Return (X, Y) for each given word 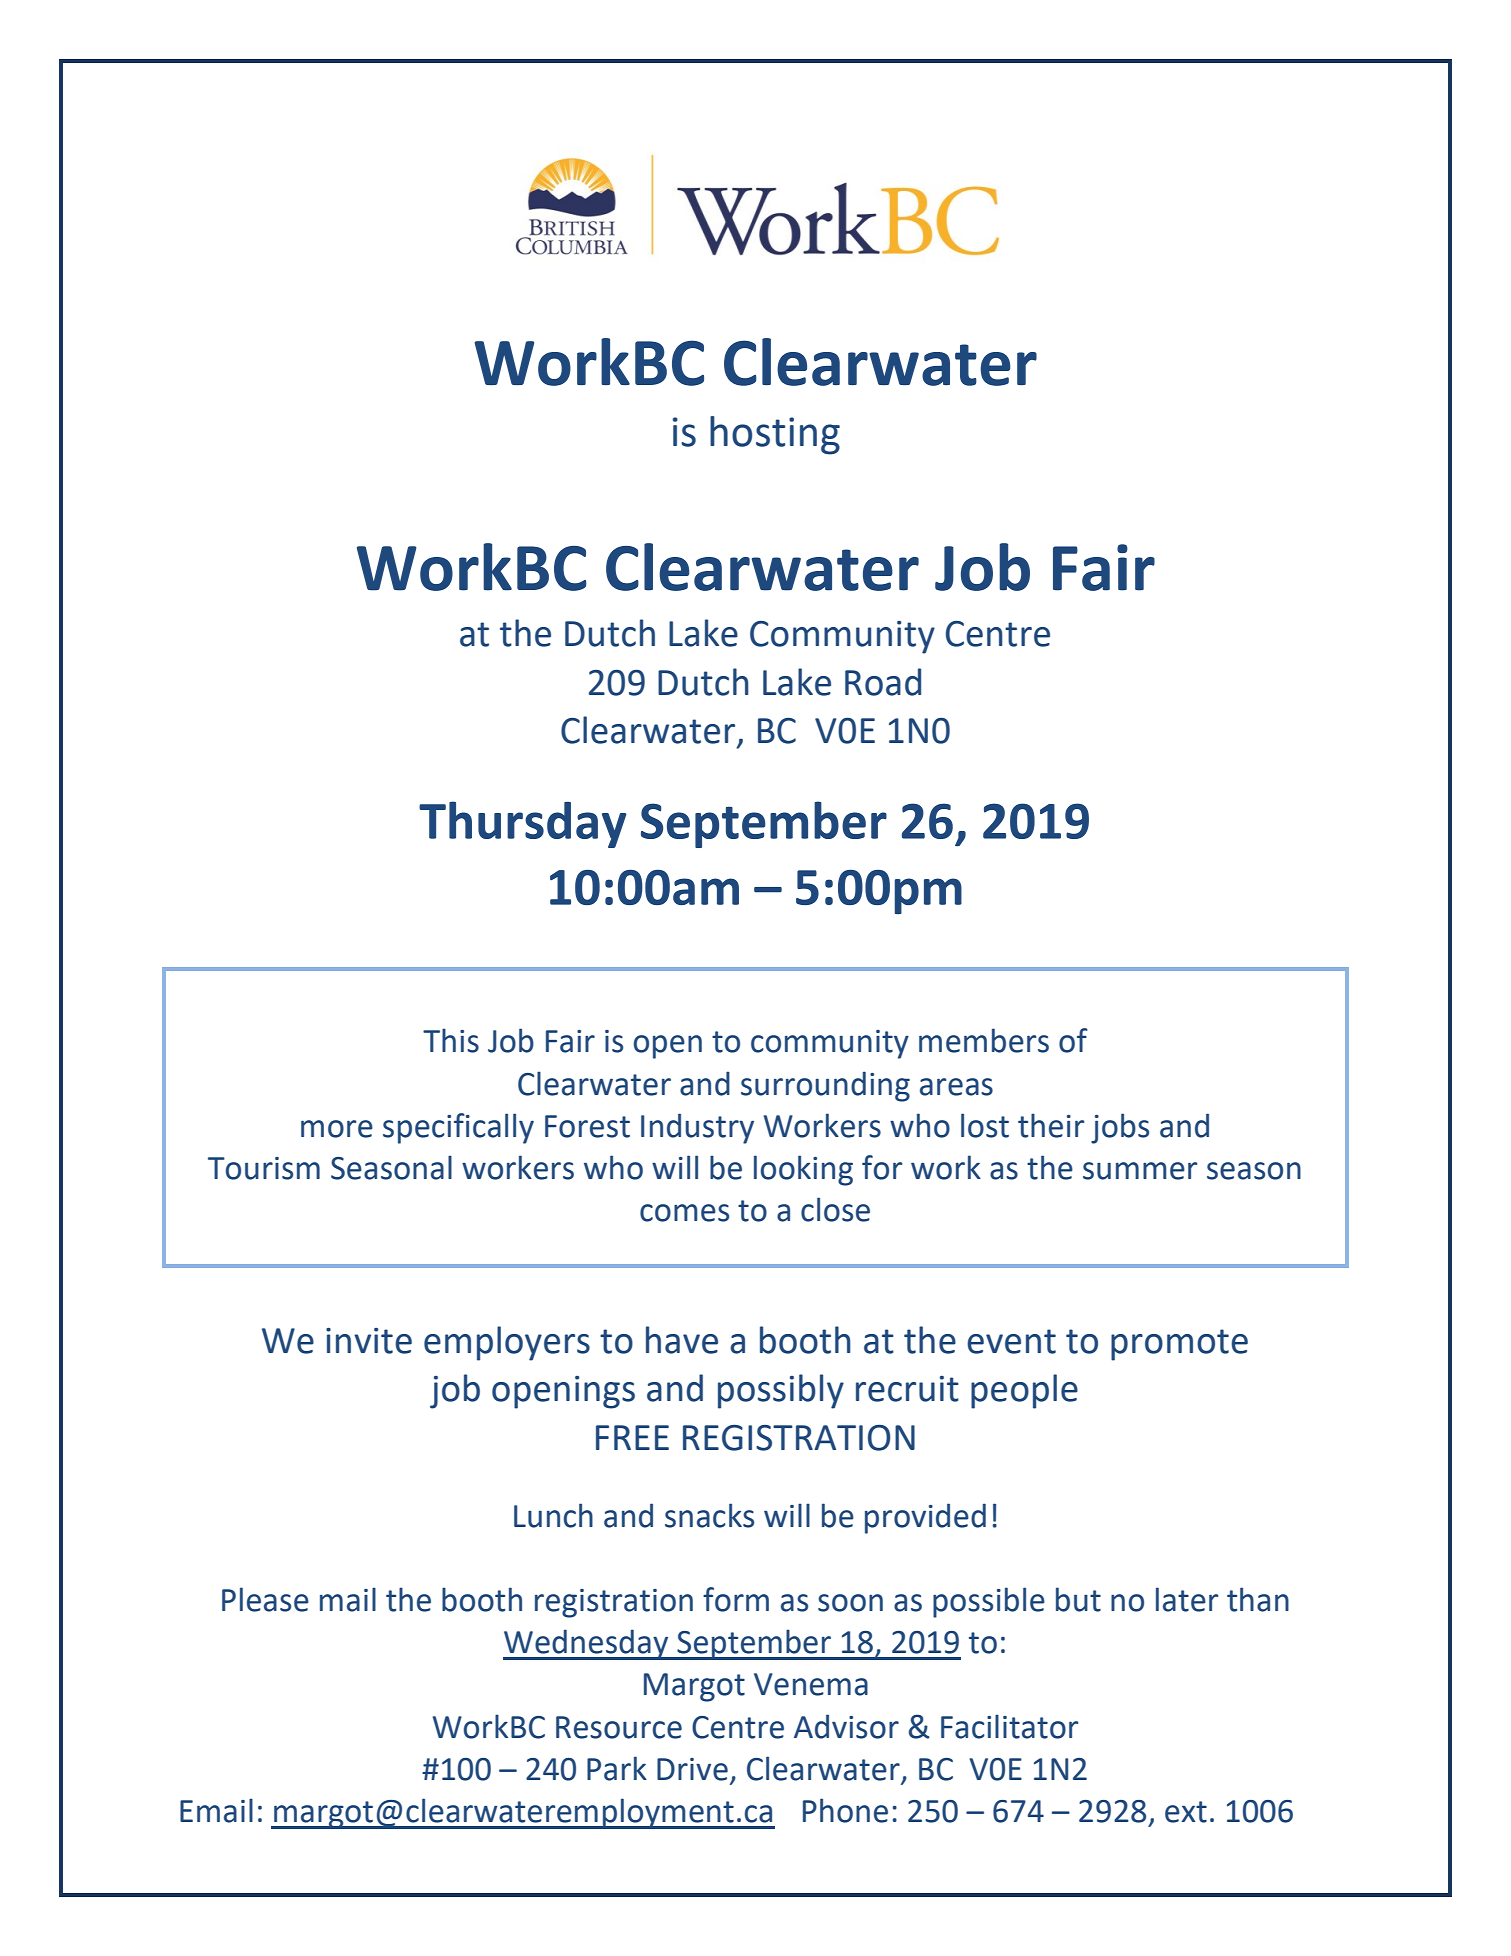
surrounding (825, 1086)
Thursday (523, 824)
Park (617, 1768)
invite (369, 1341)
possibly (781, 1391)
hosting (775, 435)
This (451, 1040)
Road (883, 682)
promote (1179, 1345)
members (984, 1040)
